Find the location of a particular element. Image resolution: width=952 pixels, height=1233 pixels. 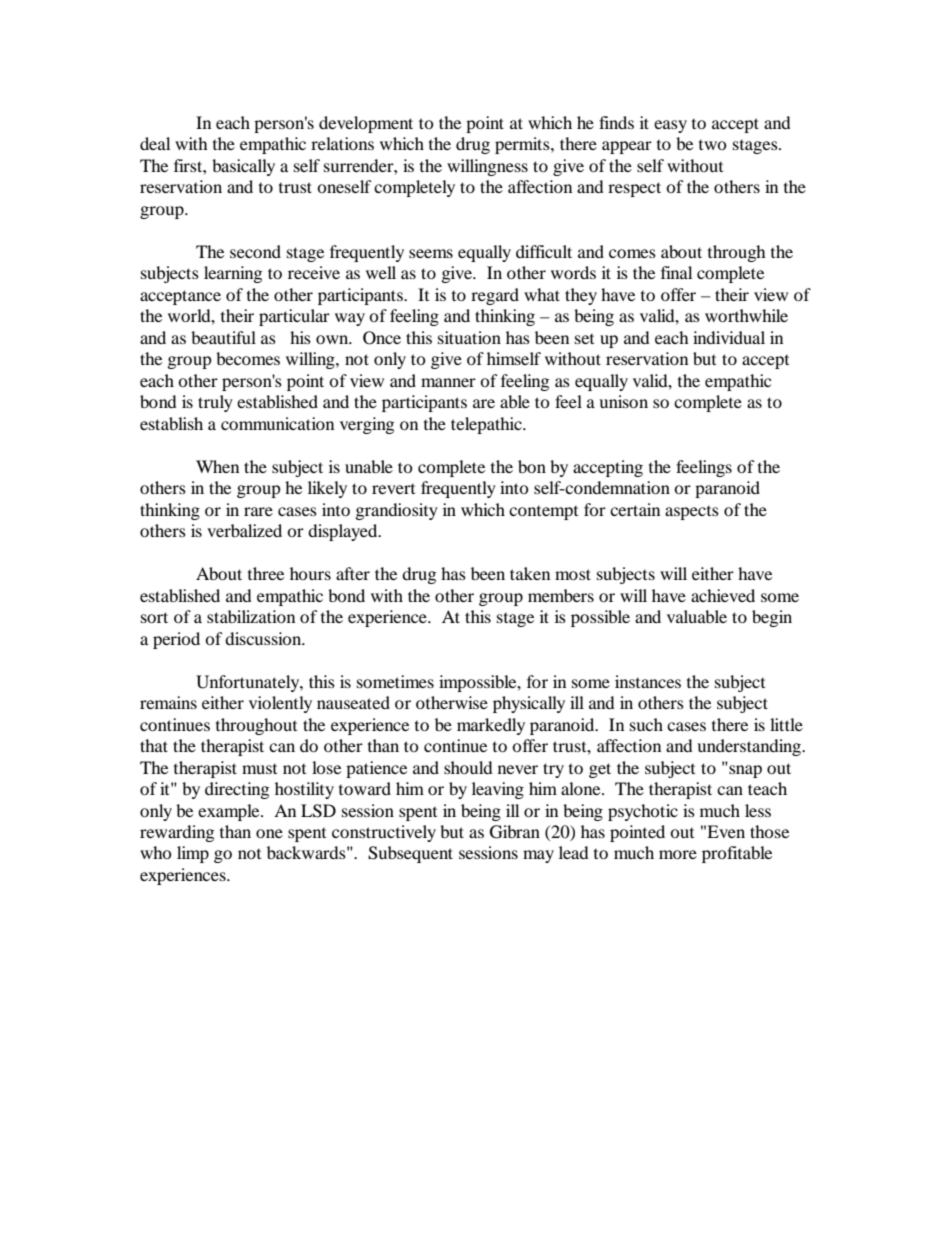

beautiful is located at coordinates (223, 337).
